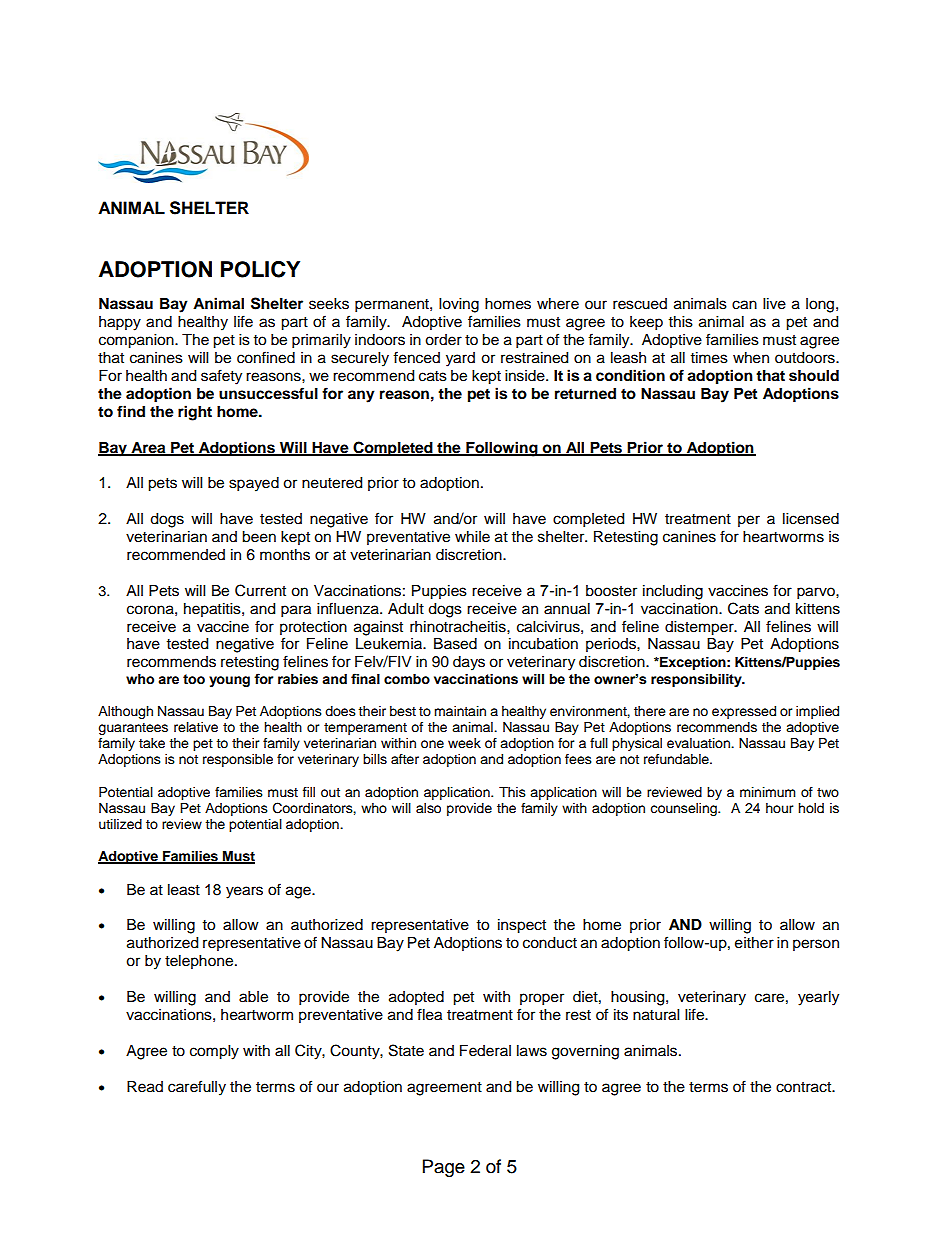  Describe the element at coordinates (444, 1168) in the document. I see `Page` at that location.
